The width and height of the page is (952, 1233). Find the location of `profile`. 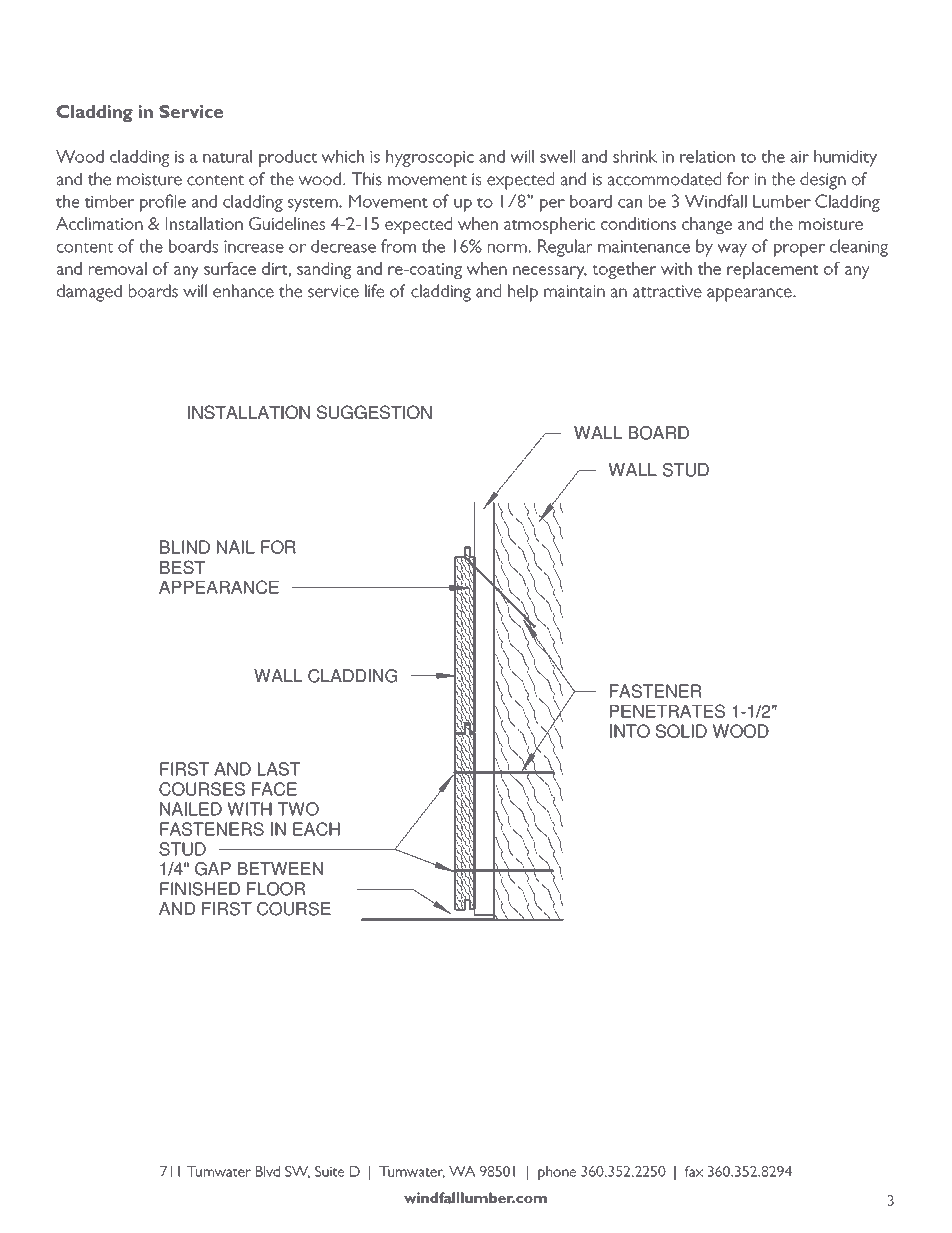

profile is located at coordinates (163, 203).
